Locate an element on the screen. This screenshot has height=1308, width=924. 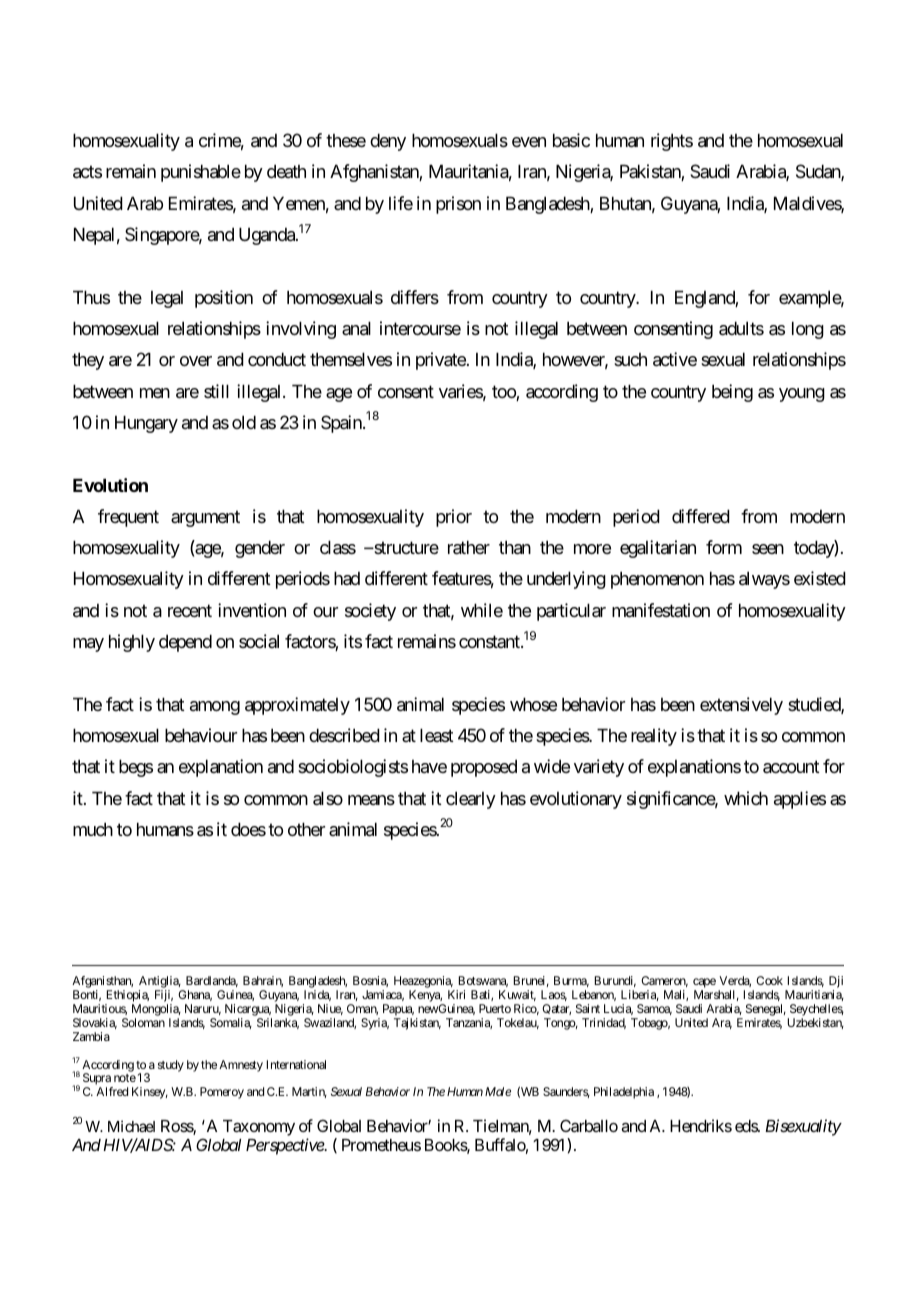
eds is located at coordinates (747, 1126).
